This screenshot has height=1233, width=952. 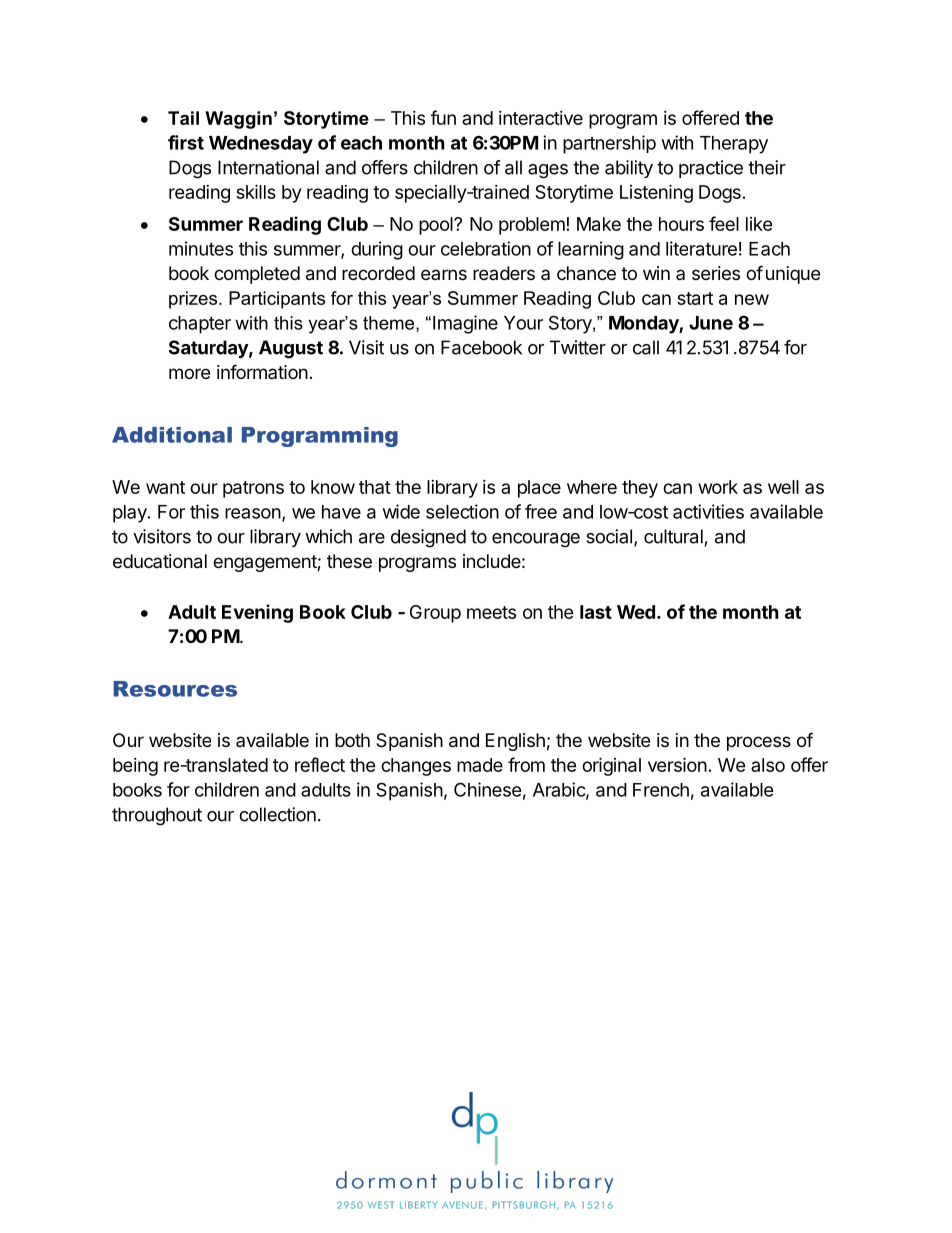 What do you see at coordinates (189, 373) in the screenshot?
I see `more` at bounding box center [189, 373].
